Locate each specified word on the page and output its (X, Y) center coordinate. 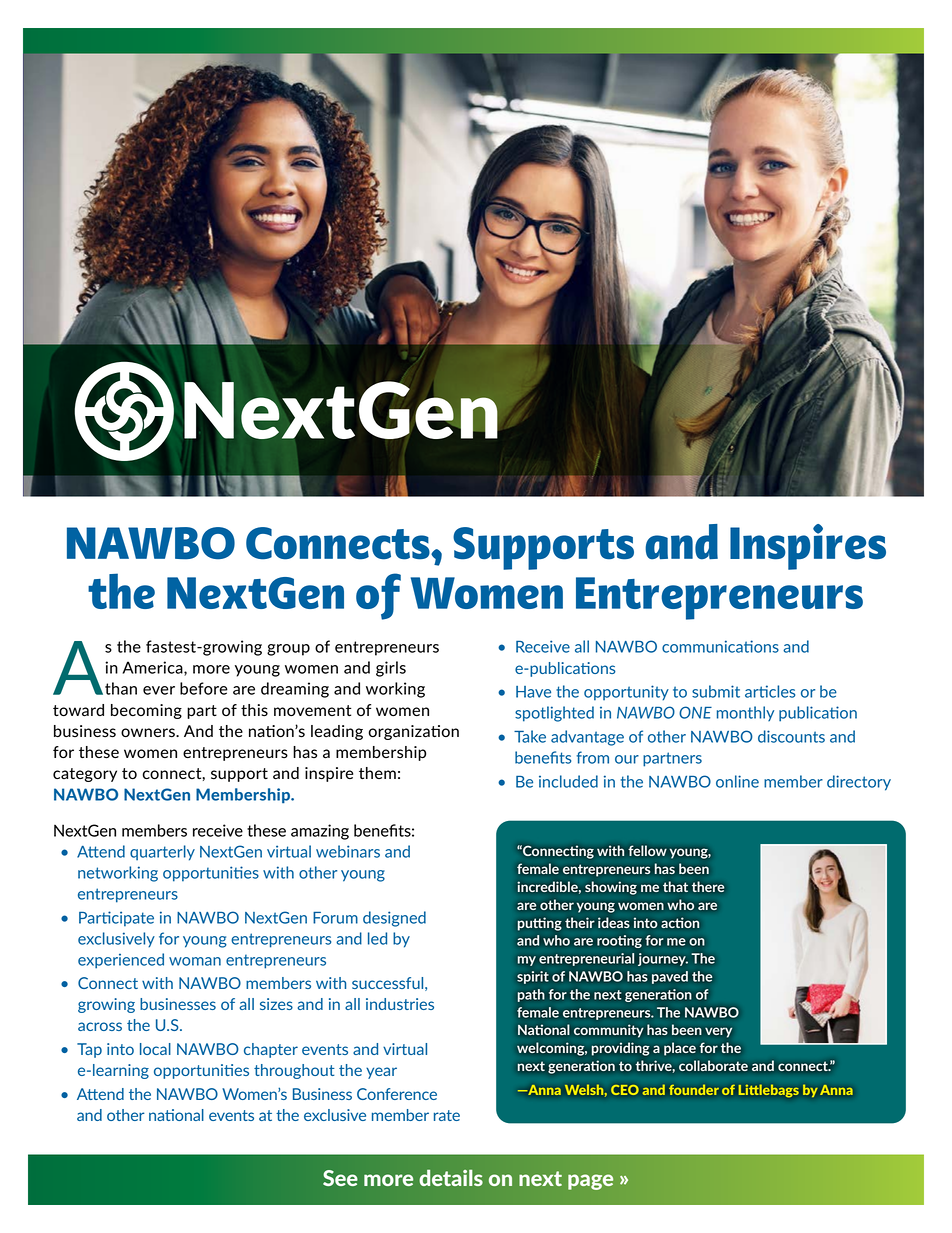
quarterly (162, 853)
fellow (648, 850)
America (153, 668)
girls (391, 669)
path (531, 995)
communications (720, 646)
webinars (348, 851)
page (590, 1182)
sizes (276, 1004)
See (340, 1178)
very (718, 1032)
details (451, 1177)
